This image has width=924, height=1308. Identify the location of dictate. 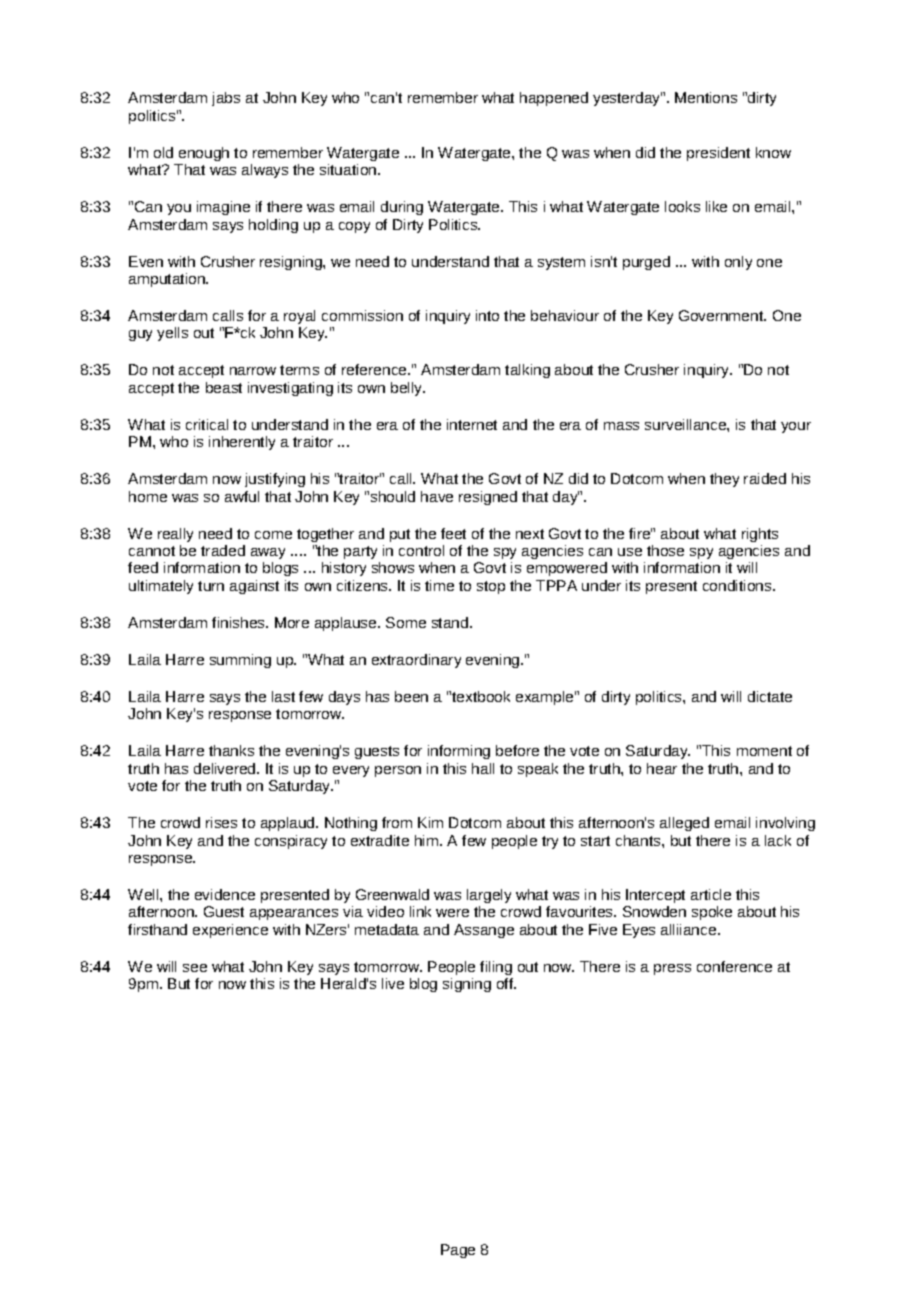
(770, 696).
